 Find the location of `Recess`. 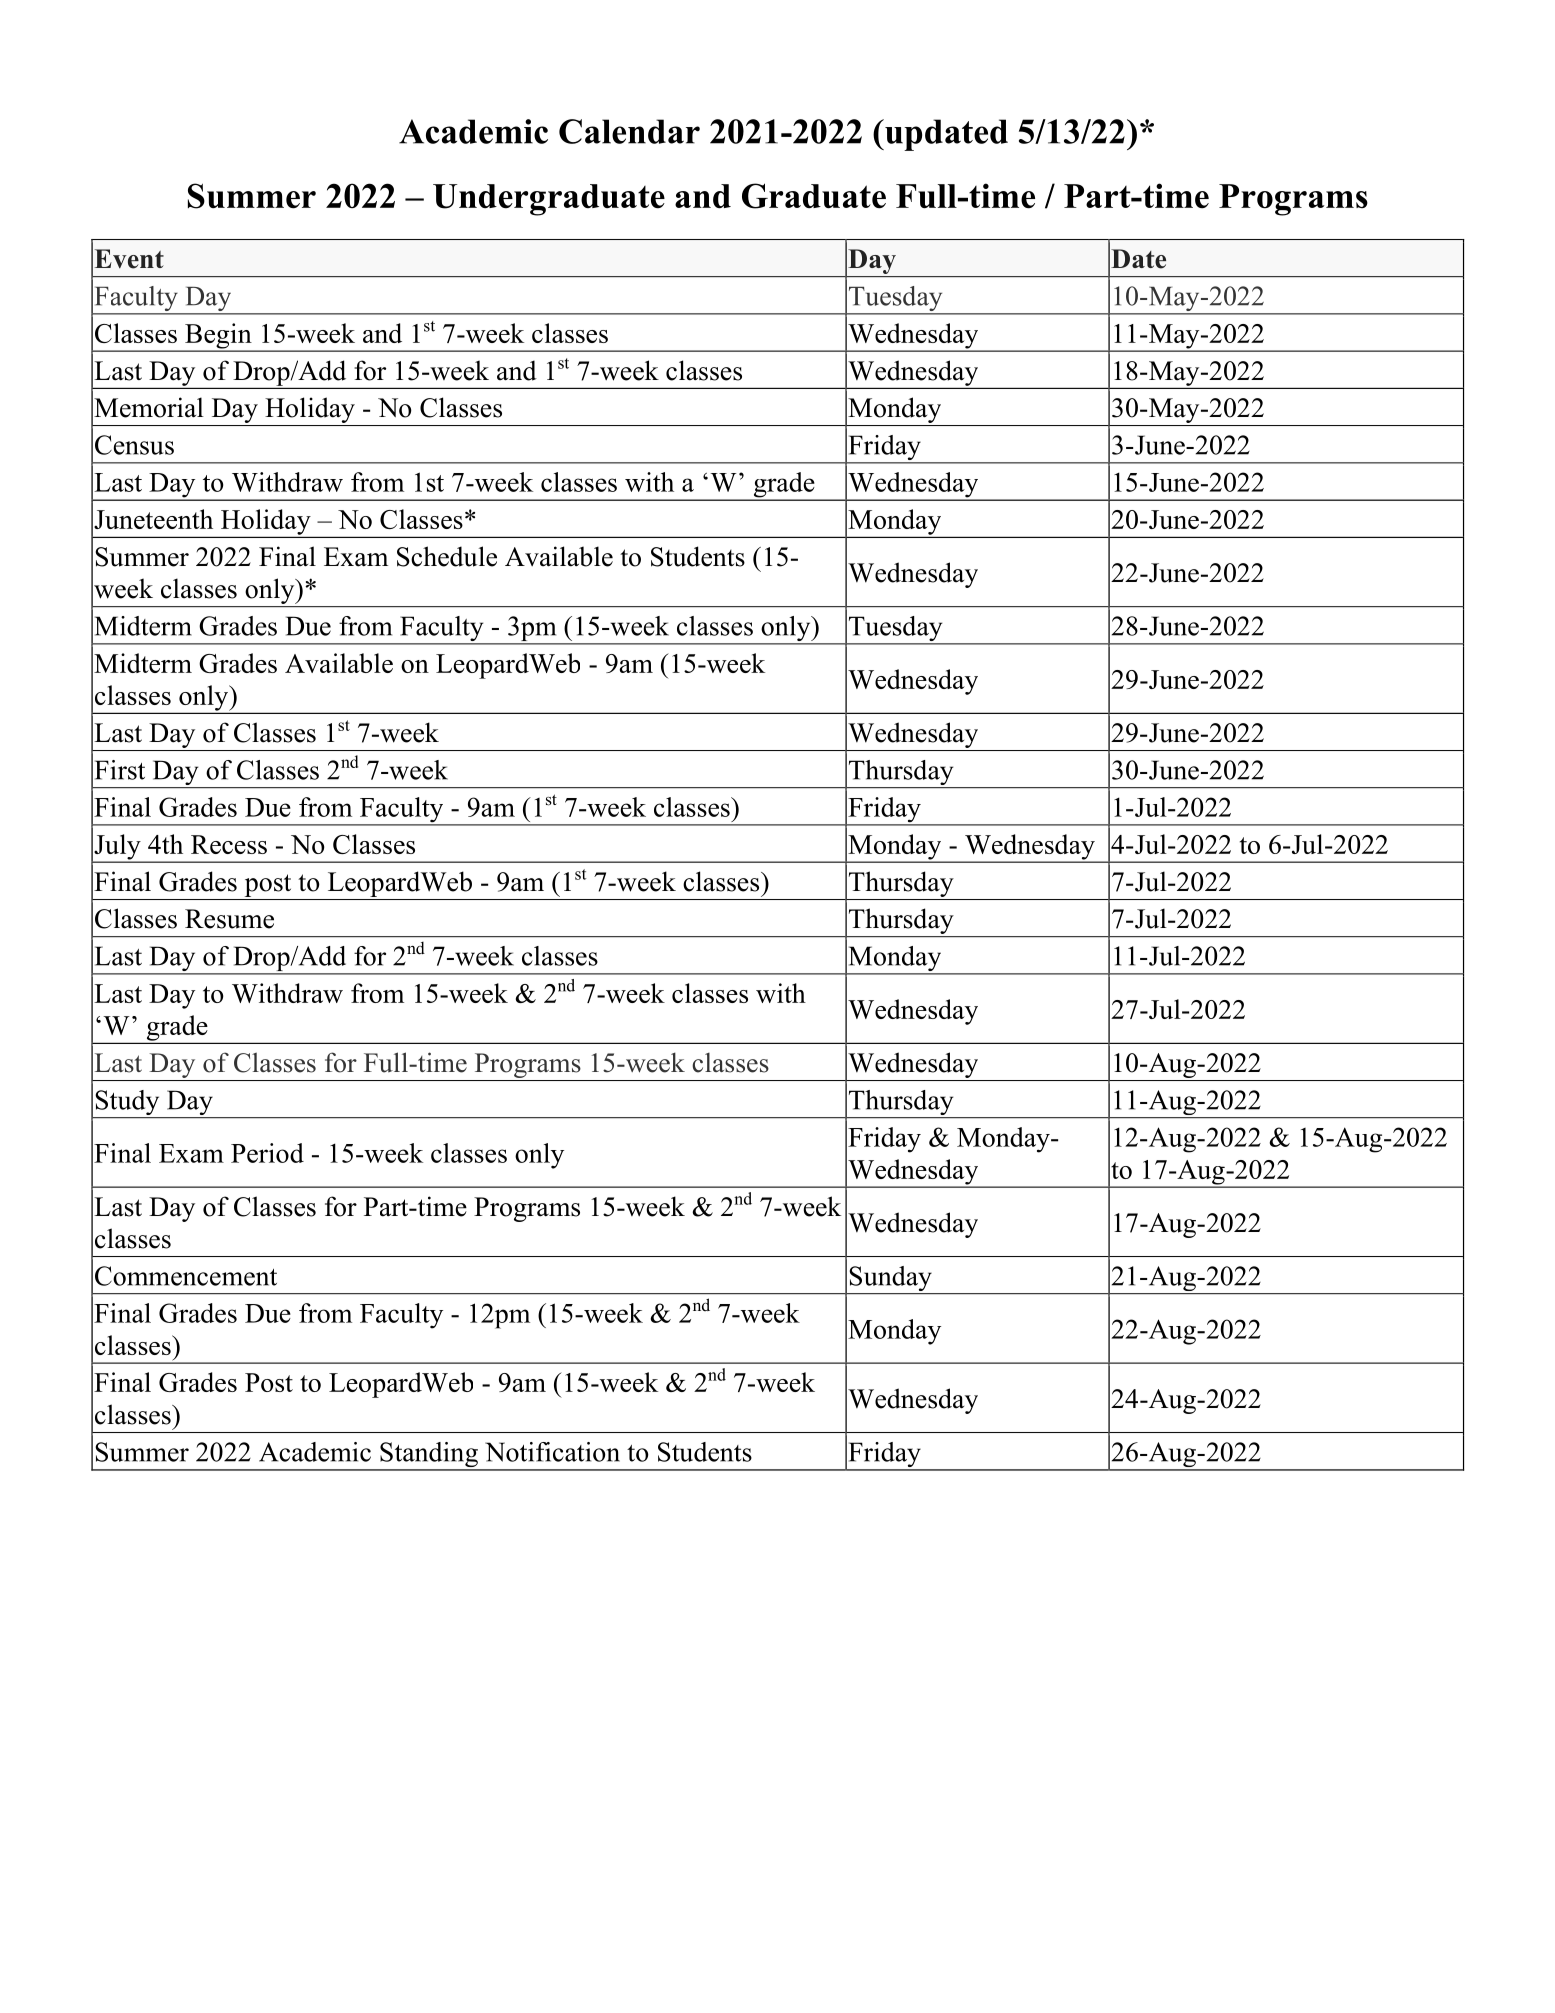

Recess is located at coordinates (229, 844).
